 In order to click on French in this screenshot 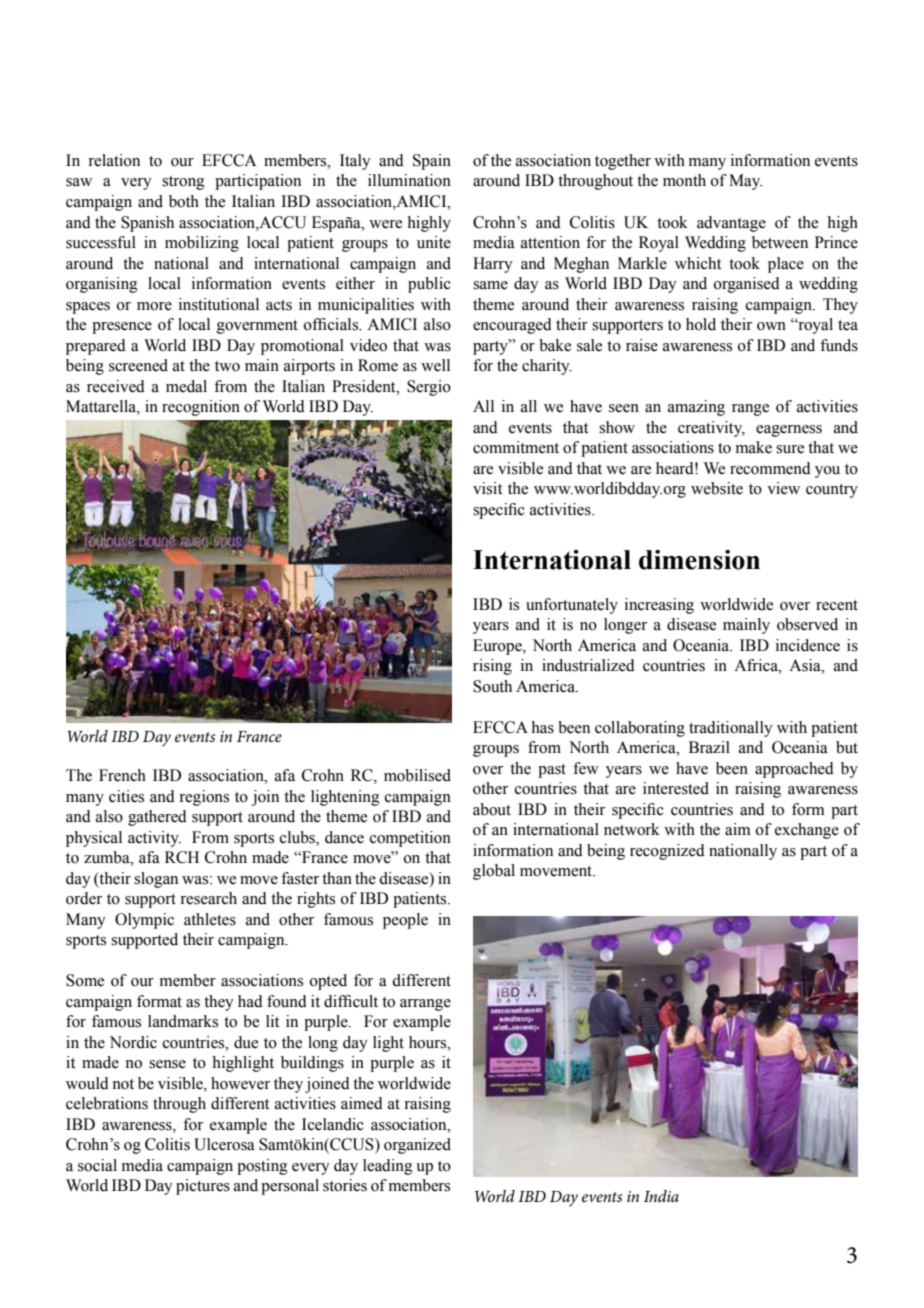, I will do `click(122, 775)`.
